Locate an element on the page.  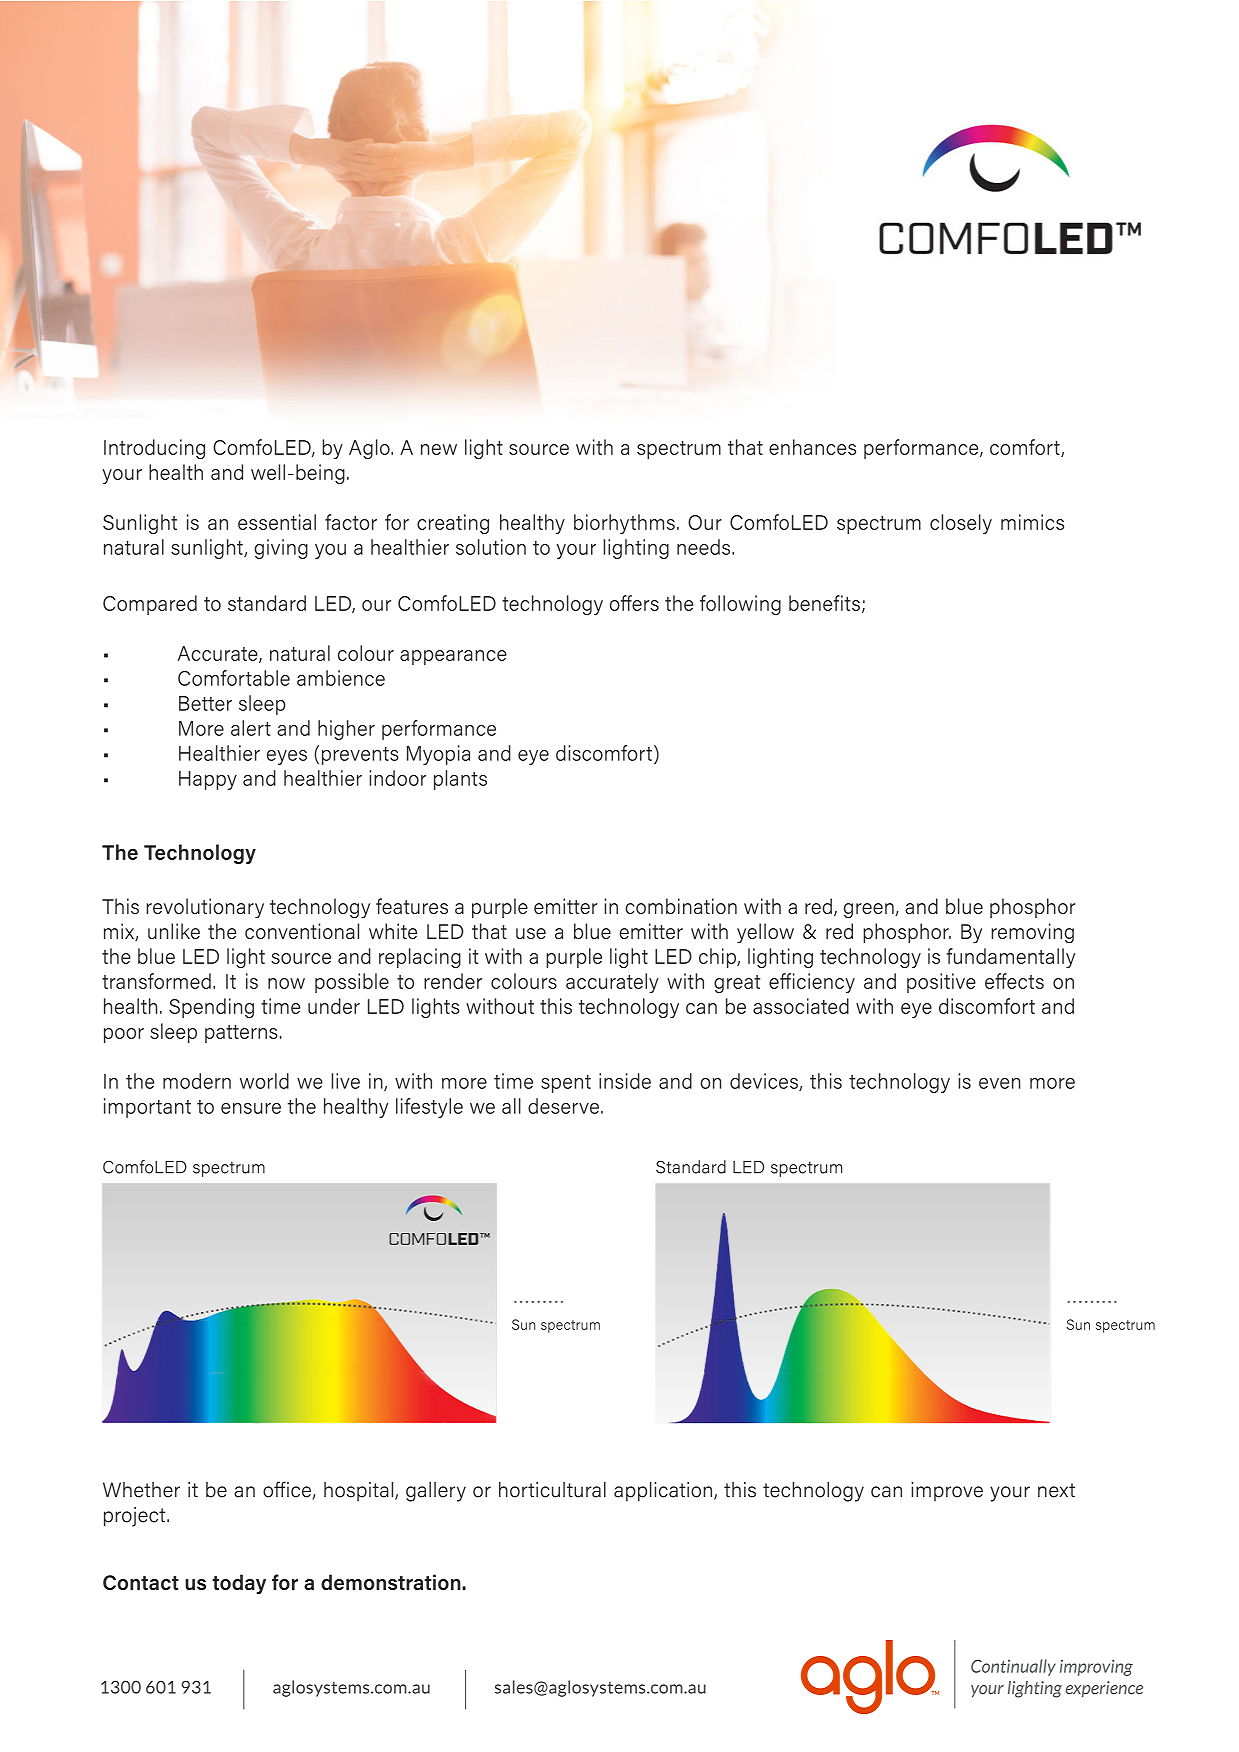
today is located at coordinates (239, 1584).
